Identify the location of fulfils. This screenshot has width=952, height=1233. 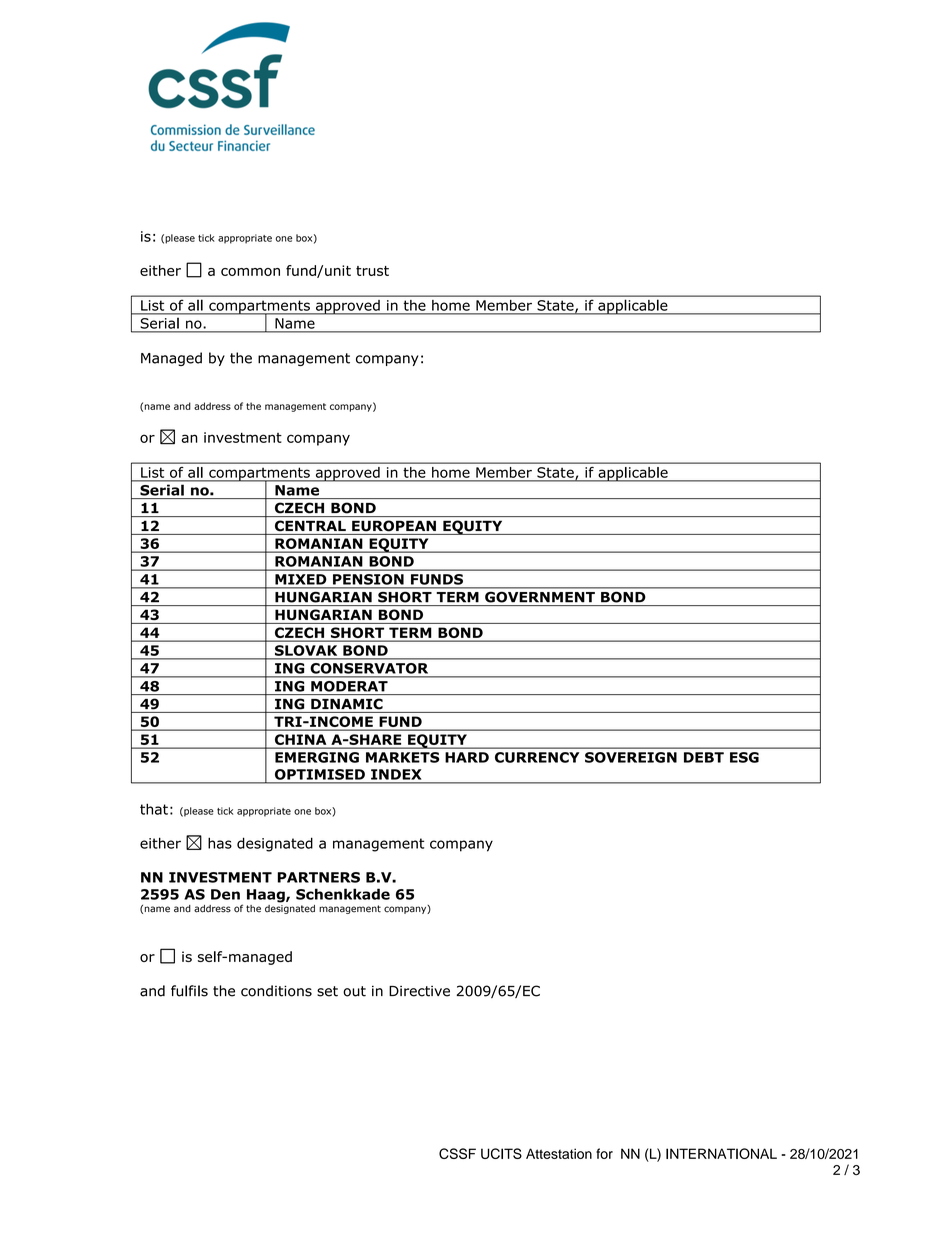
(189, 991).
